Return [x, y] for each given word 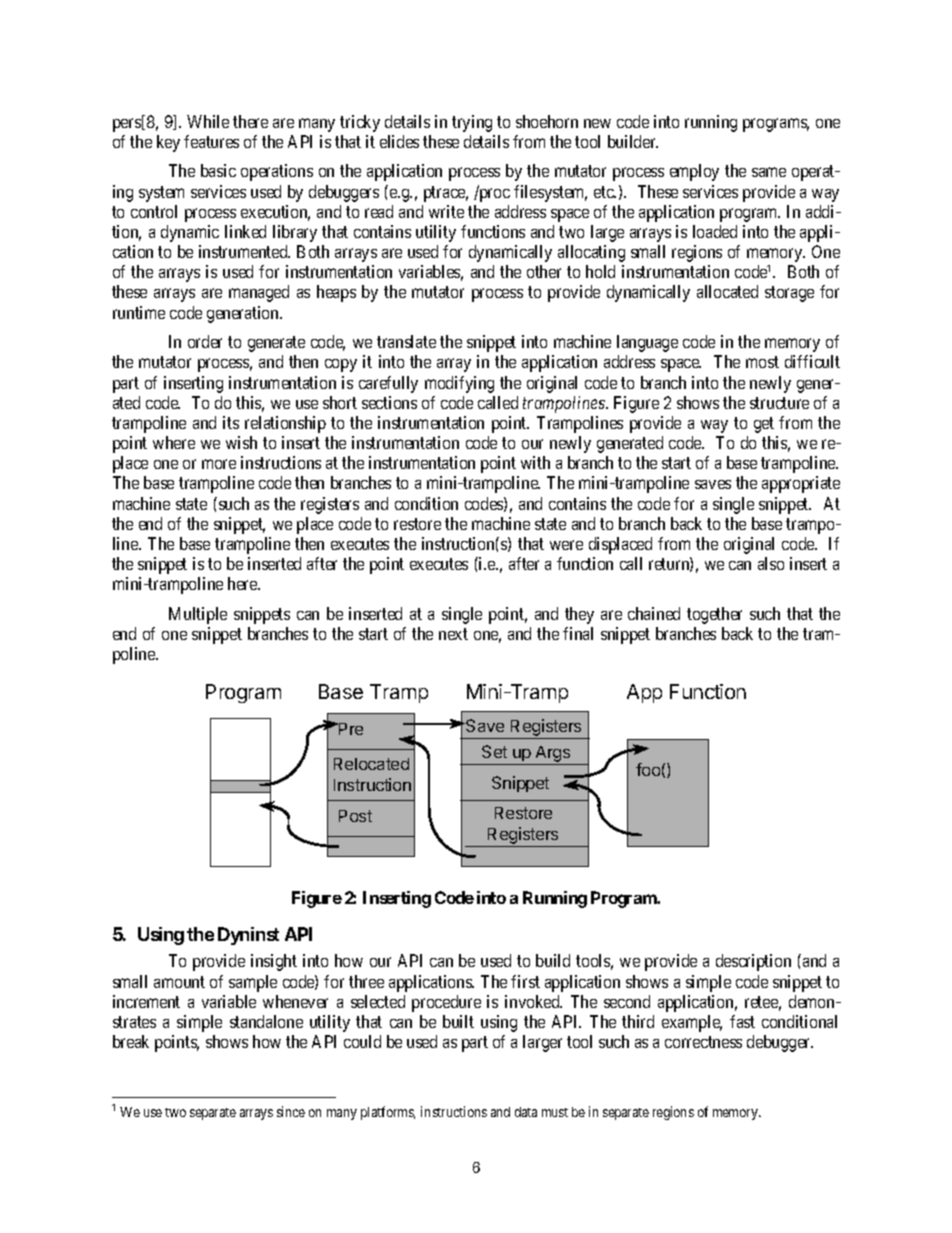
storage [789, 294]
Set [494, 751]
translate [406, 341]
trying [472, 123]
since [291, 1111]
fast [742, 1021]
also [771, 563]
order [205, 341]
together [714, 615]
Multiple [198, 615]
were [566, 545]
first [525, 981]
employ [694, 172]
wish [241, 442]
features [211, 141]
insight [274, 962]
